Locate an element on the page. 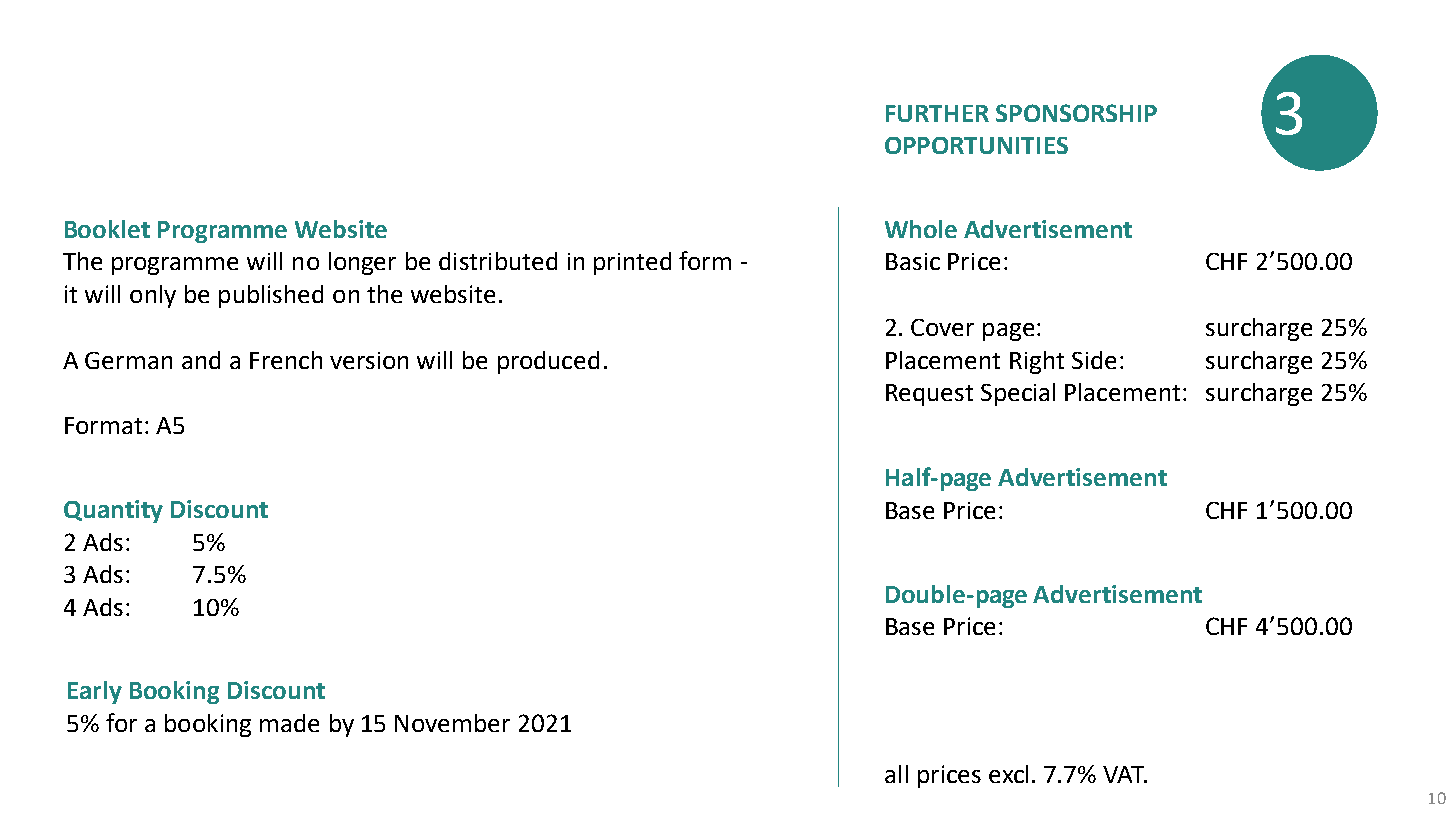  FURTHER is located at coordinates (937, 113).
